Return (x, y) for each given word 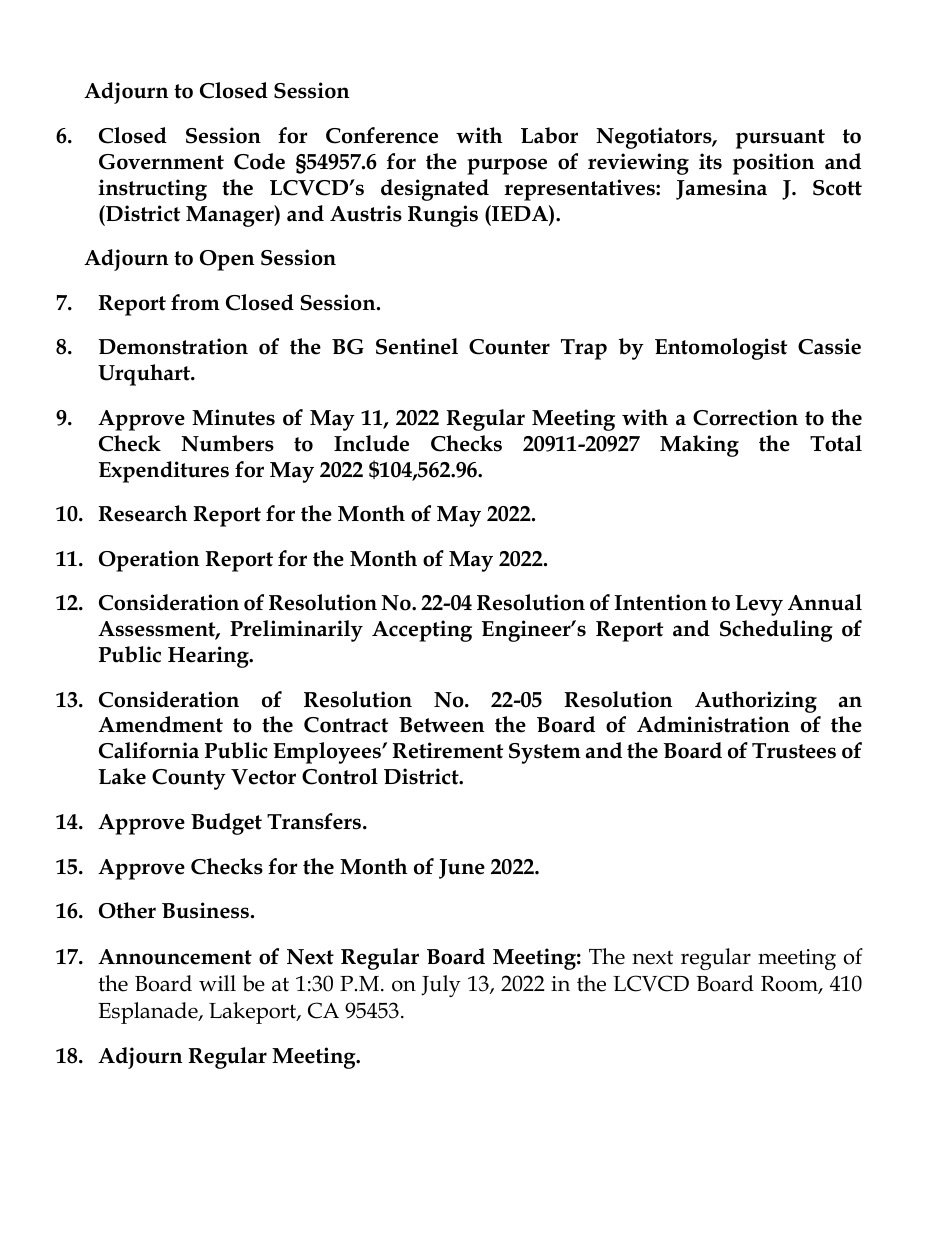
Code (259, 161)
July (441, 986)
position (773, 164)
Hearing (209, 657)
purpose (507, 166)
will (217, 983)
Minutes (233, 417)
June (462, 869)
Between (441, 725)
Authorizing (756, 702)
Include (371, 443)
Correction (745, 417)
